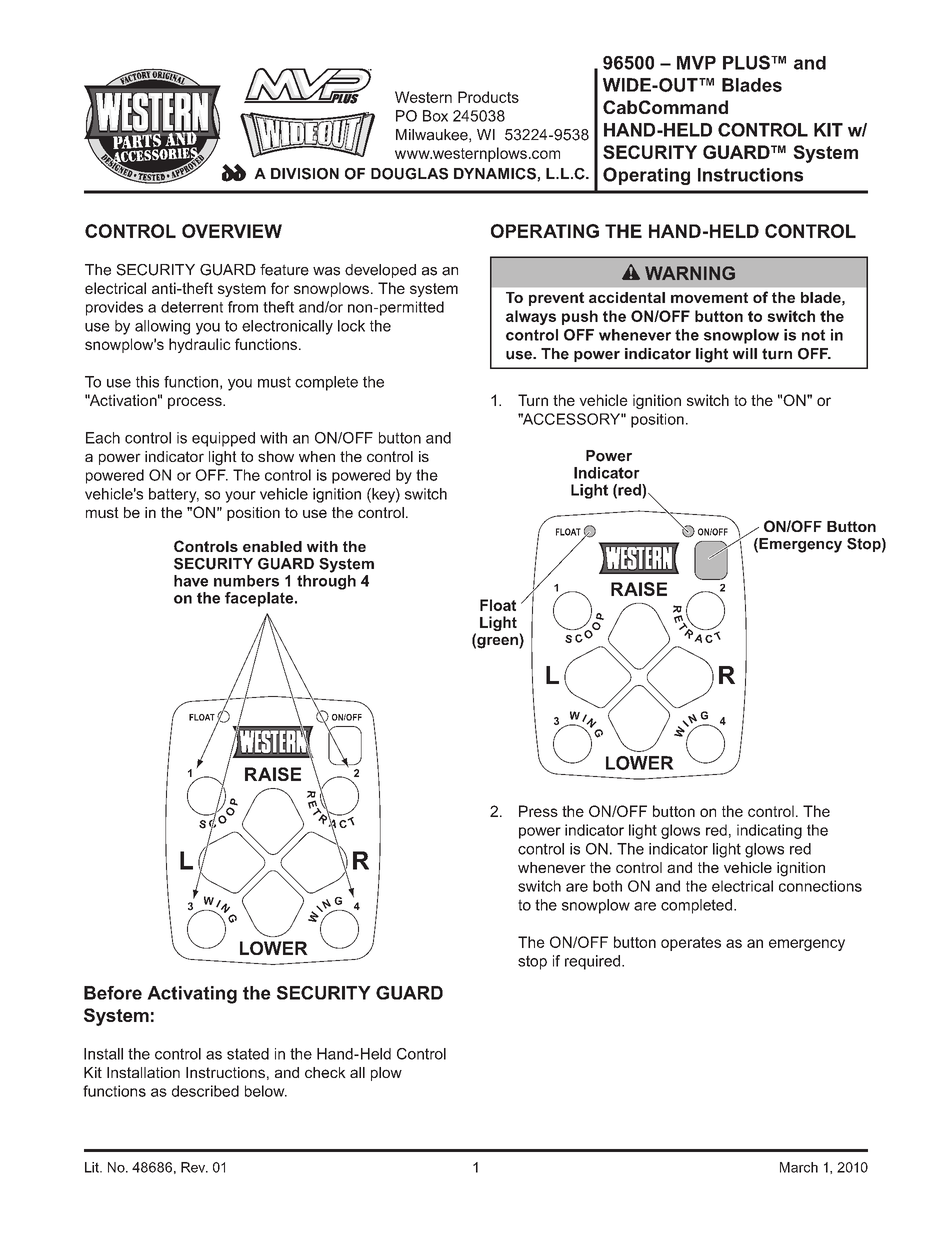 The image size is (952, 1233). What do you see at coordinates (305, 174) in the screenshot?
I see `DIVISION` at bounding box center [305, 174].
